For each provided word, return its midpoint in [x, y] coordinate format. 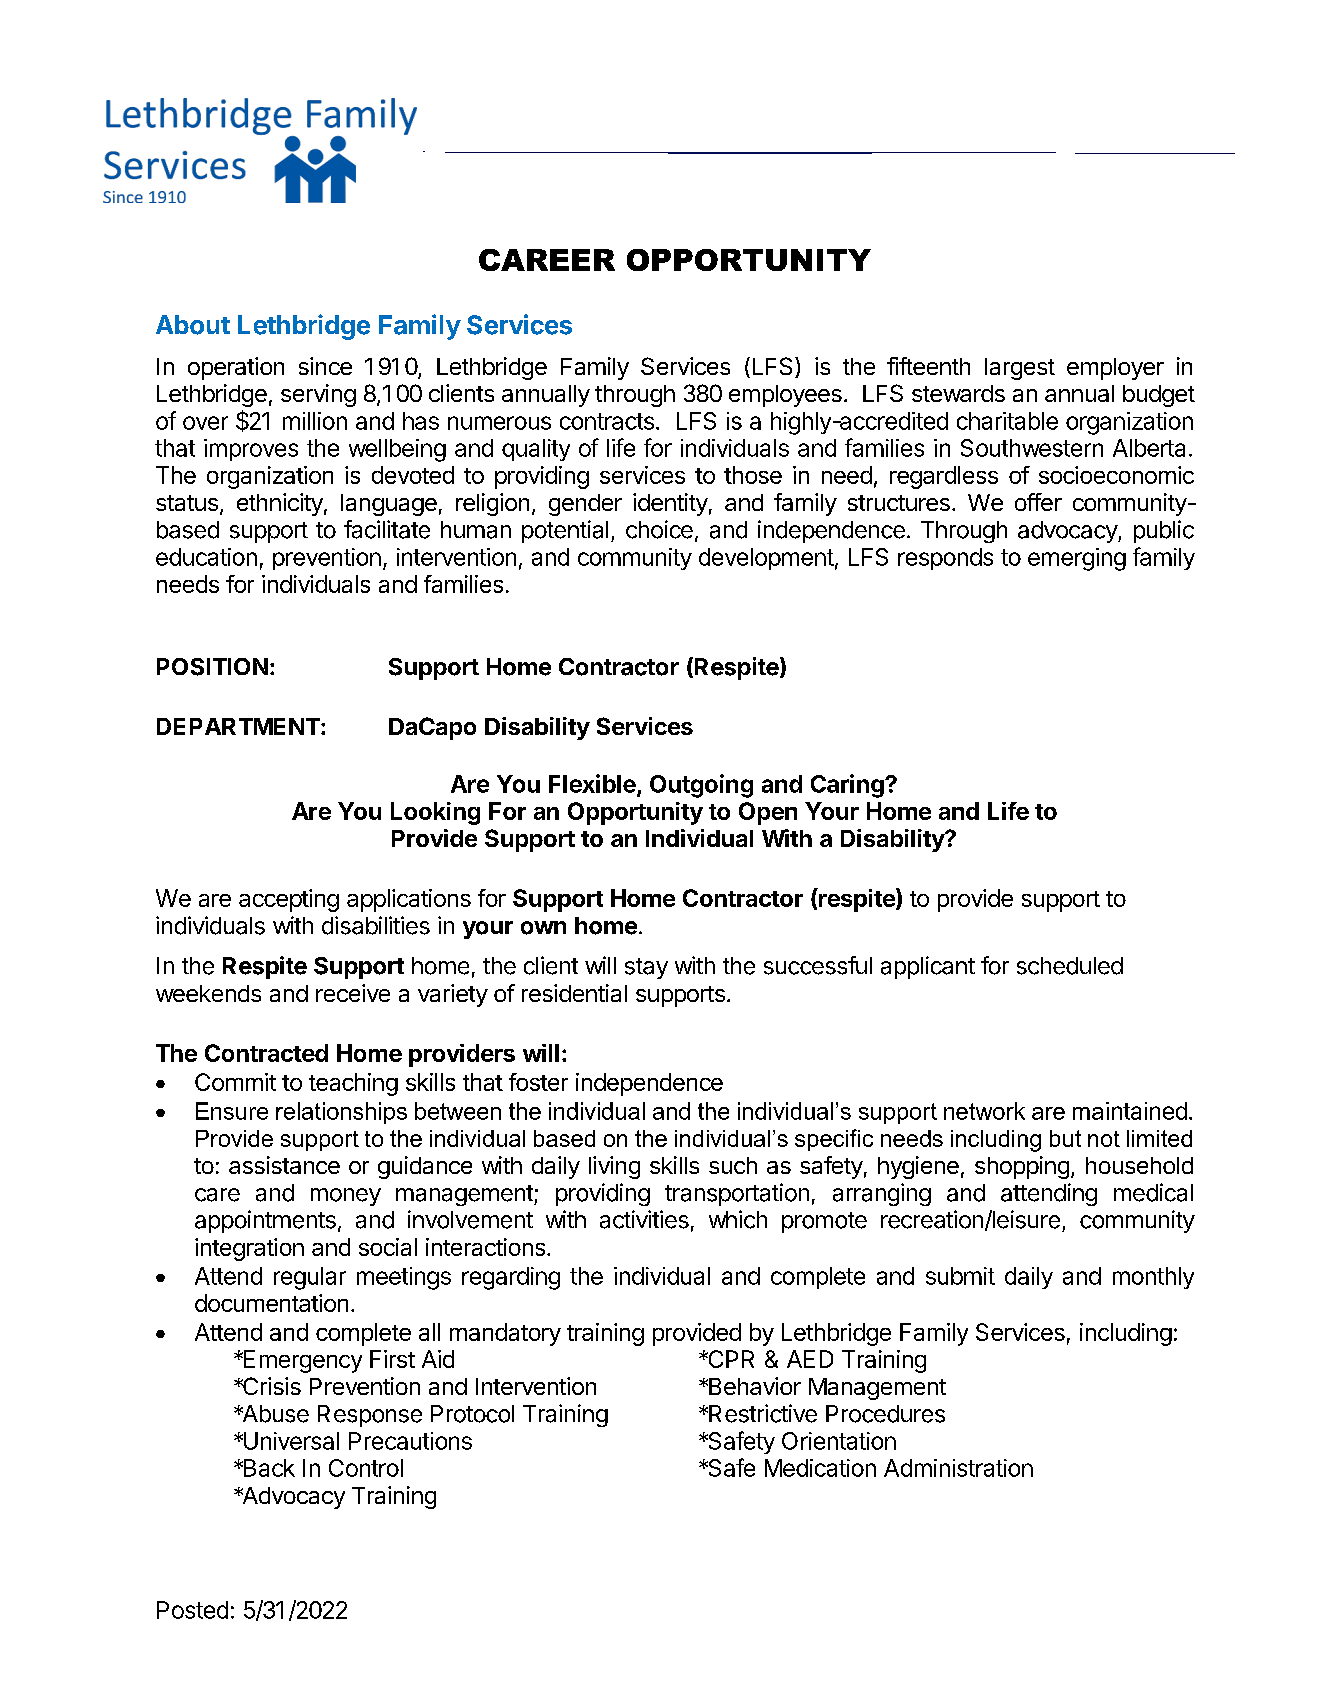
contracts [607, 421]
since [325, 366]
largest [1020, 369]
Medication [820, 1468]
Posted [192, 1610]
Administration [958, 1468]
